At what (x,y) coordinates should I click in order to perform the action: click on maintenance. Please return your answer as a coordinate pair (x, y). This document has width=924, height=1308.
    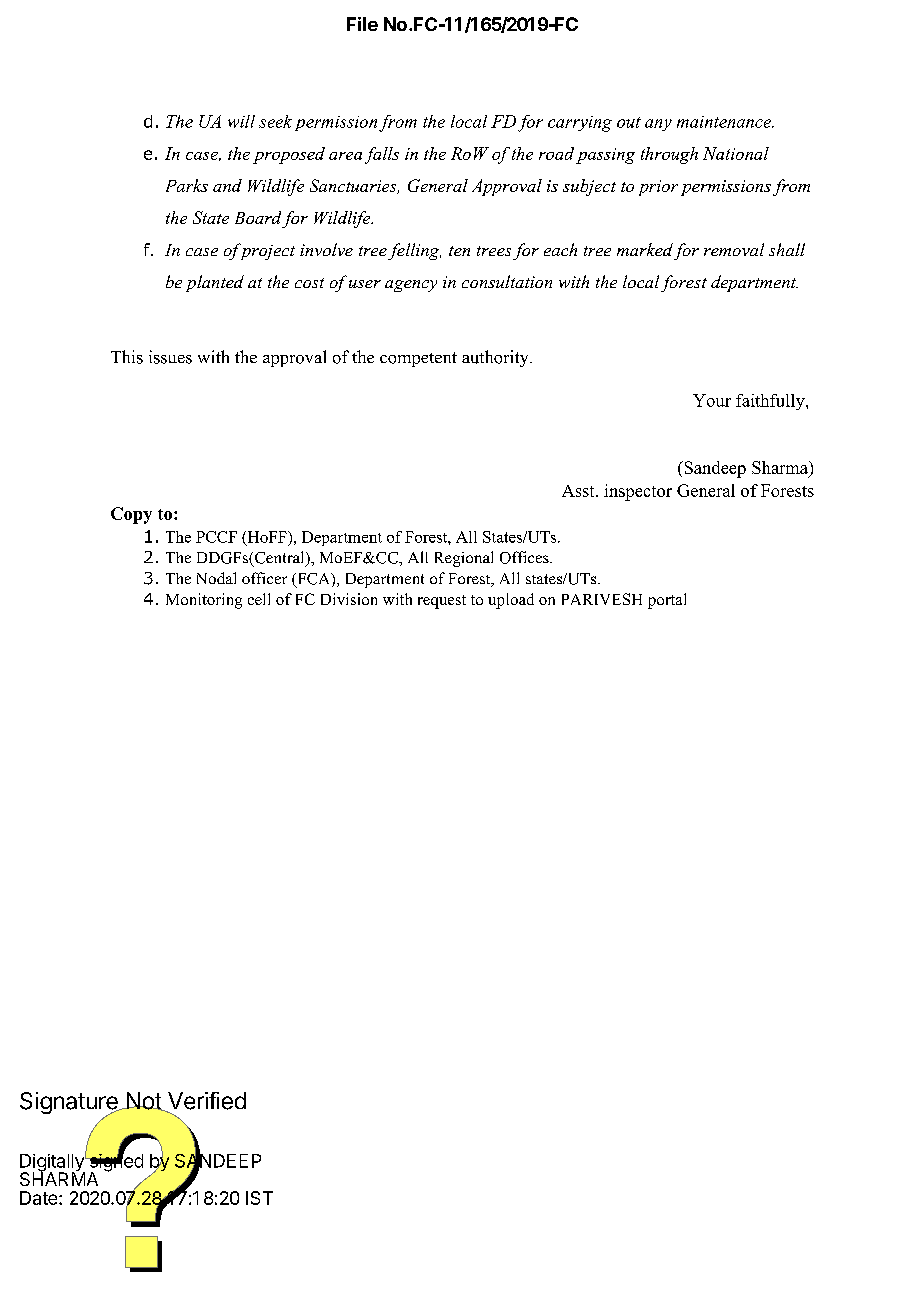
    Looking at the image, I should click on (725, 122).
